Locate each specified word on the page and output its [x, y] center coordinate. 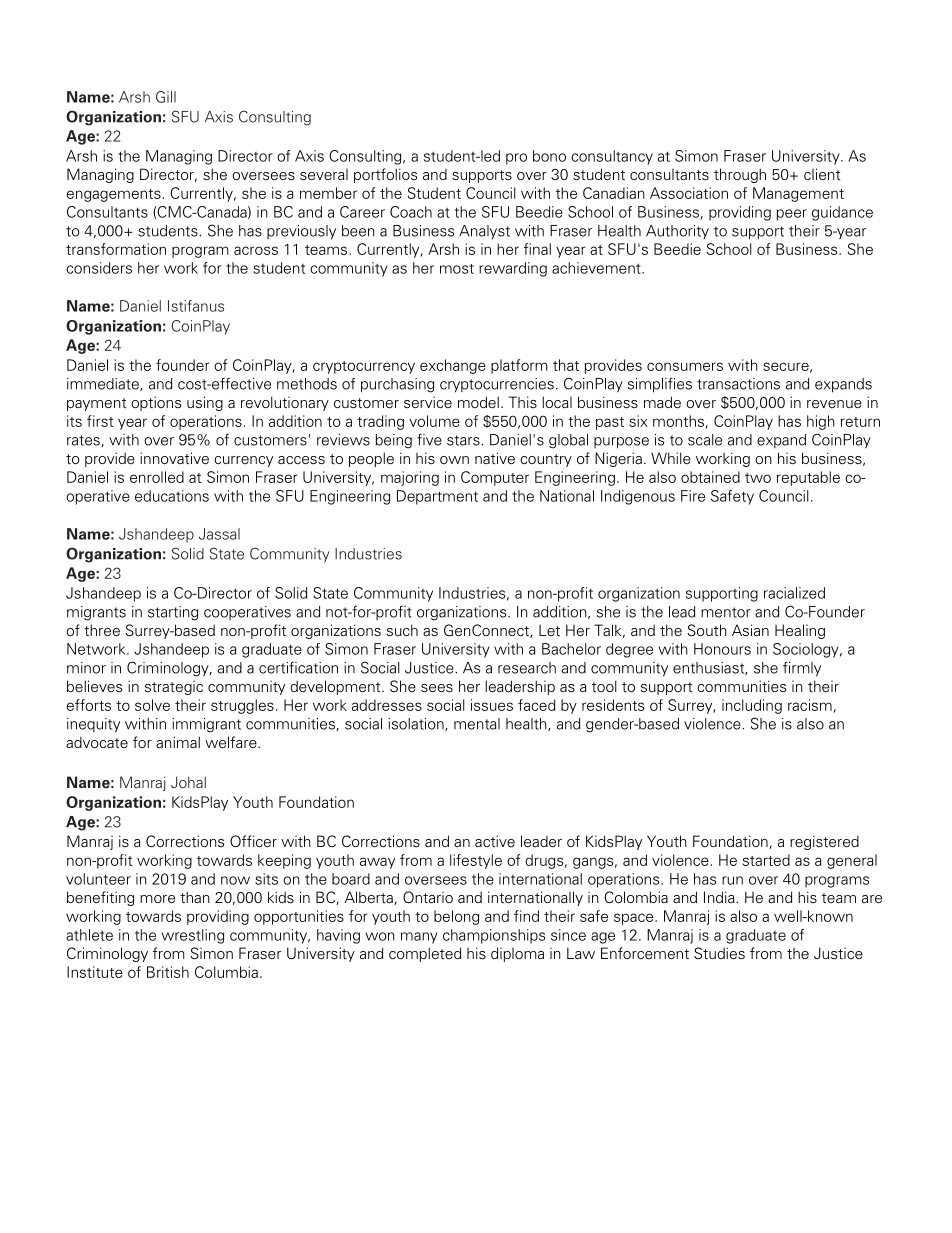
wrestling [193, 936]
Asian [750, 630]
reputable [808, 478]
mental [477, 724]
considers [99, 268]
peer [791, 215]
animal [178, 742]
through [740, 175]
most [457, 269]
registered [824, 842]
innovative [174, 458]
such [402, 630]
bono [549, 156]
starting [173, 613]
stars [464, 440]
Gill [166, 97]
